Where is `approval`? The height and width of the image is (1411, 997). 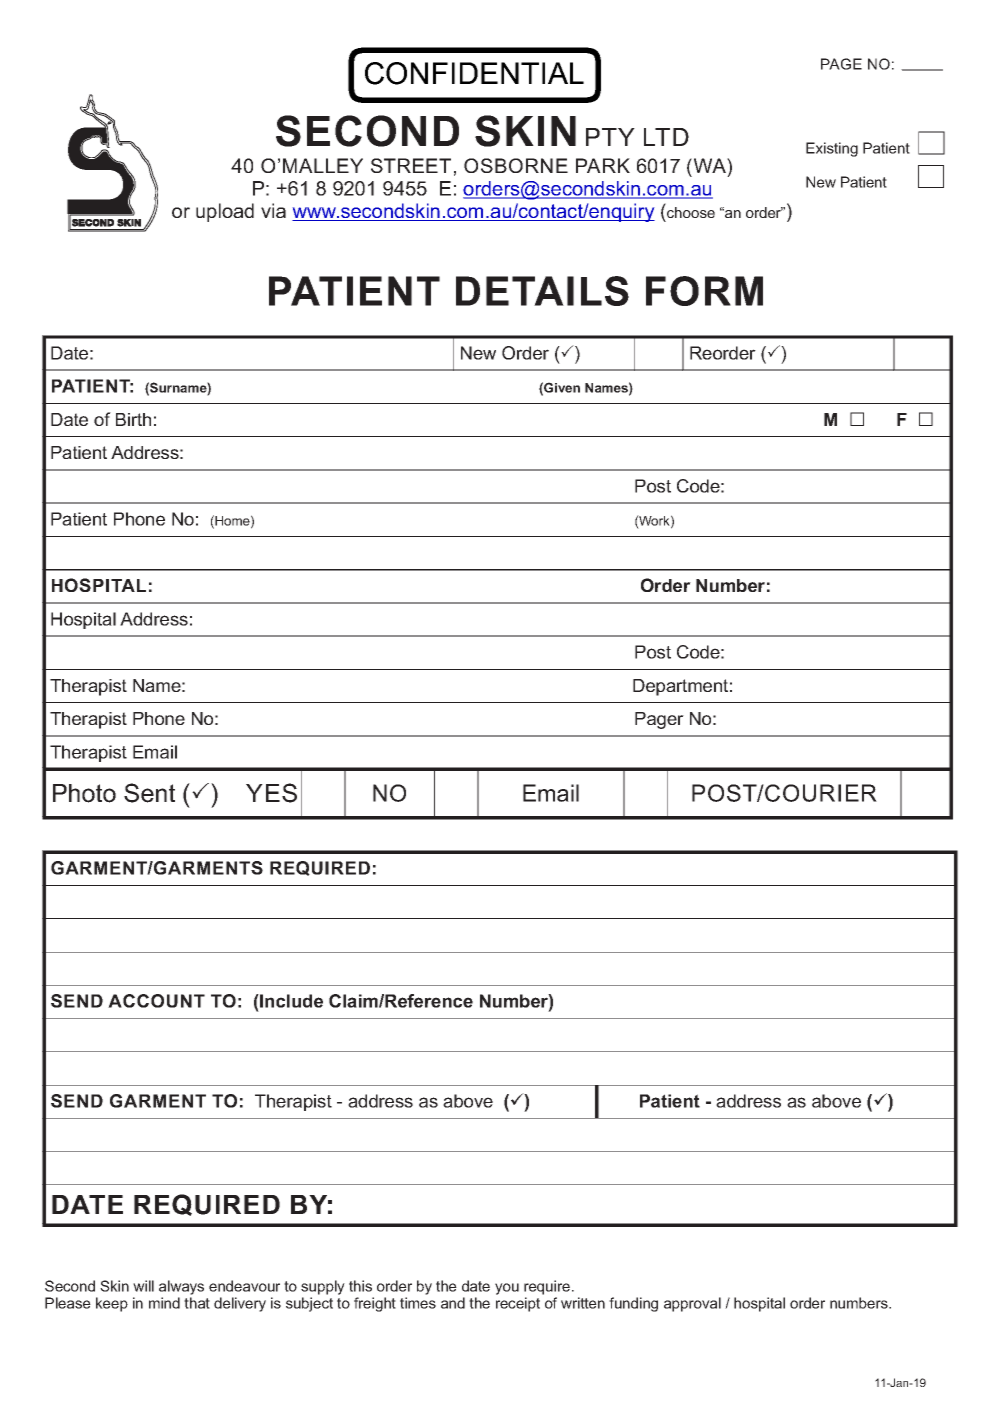 approval is located at coordinates (692, 1304).
